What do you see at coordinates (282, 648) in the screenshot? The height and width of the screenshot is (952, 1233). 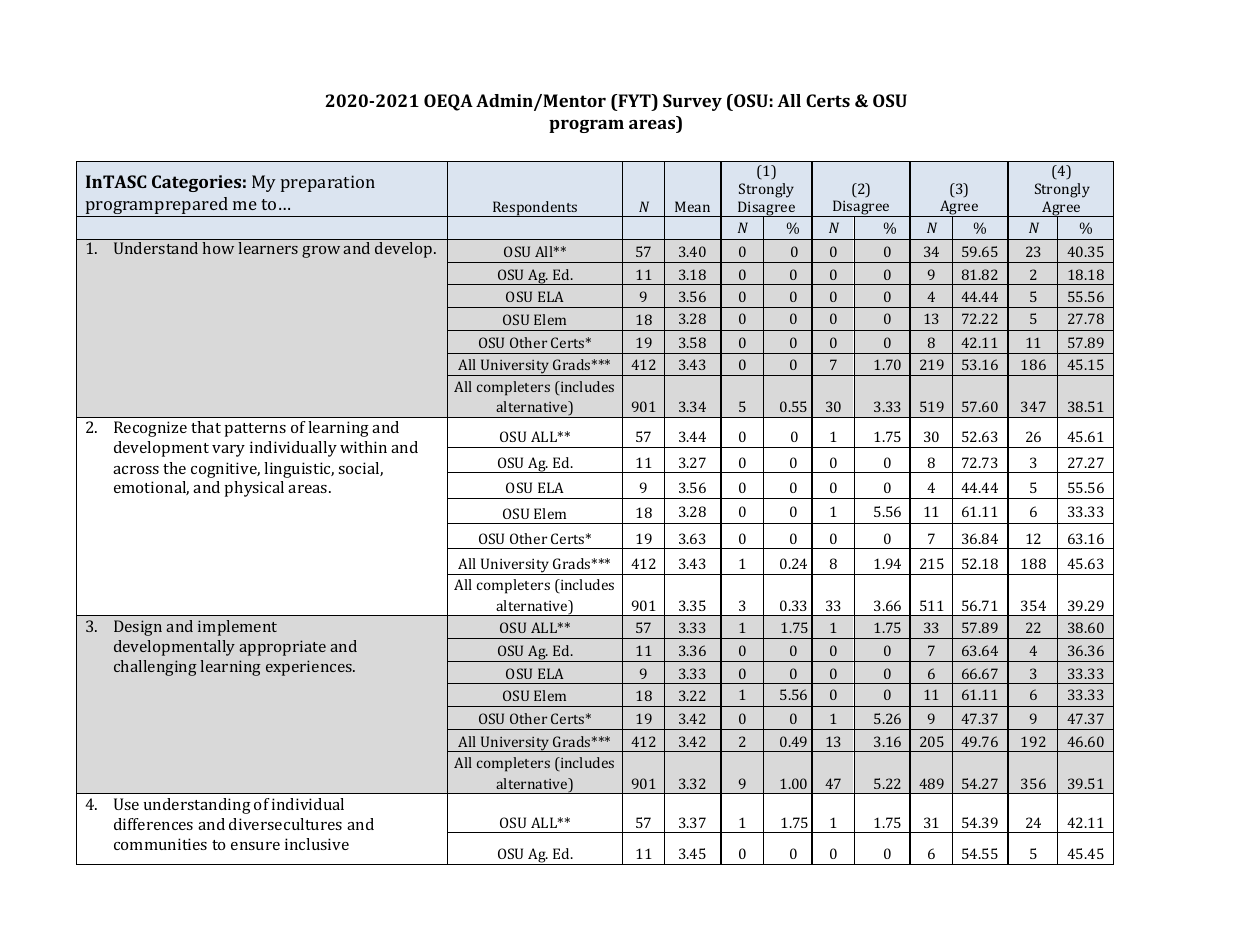 I see `appropriate` at bounding box center [282, 648].
